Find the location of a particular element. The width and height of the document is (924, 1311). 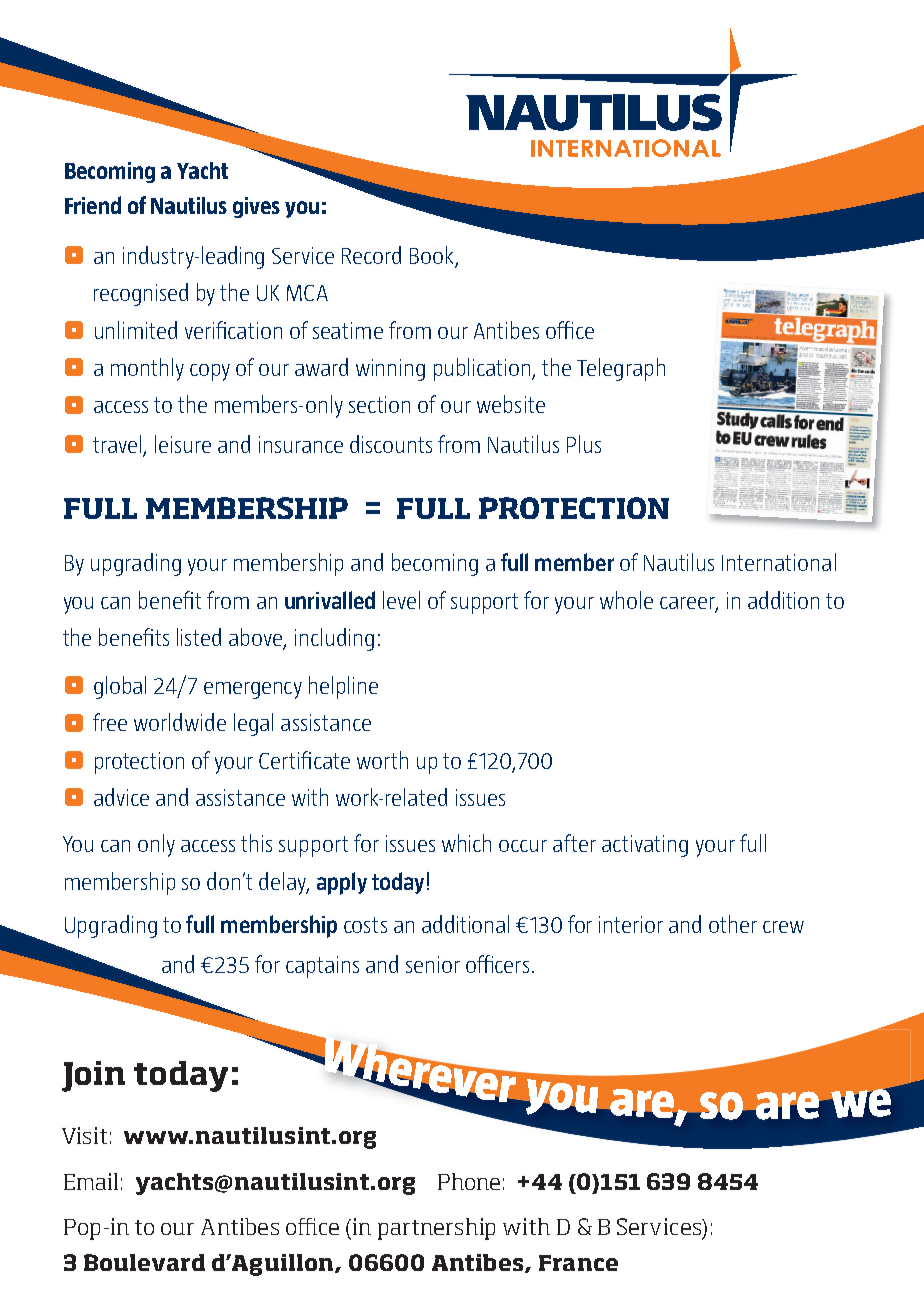

Telegraph is located at coordinates (621, 369).
